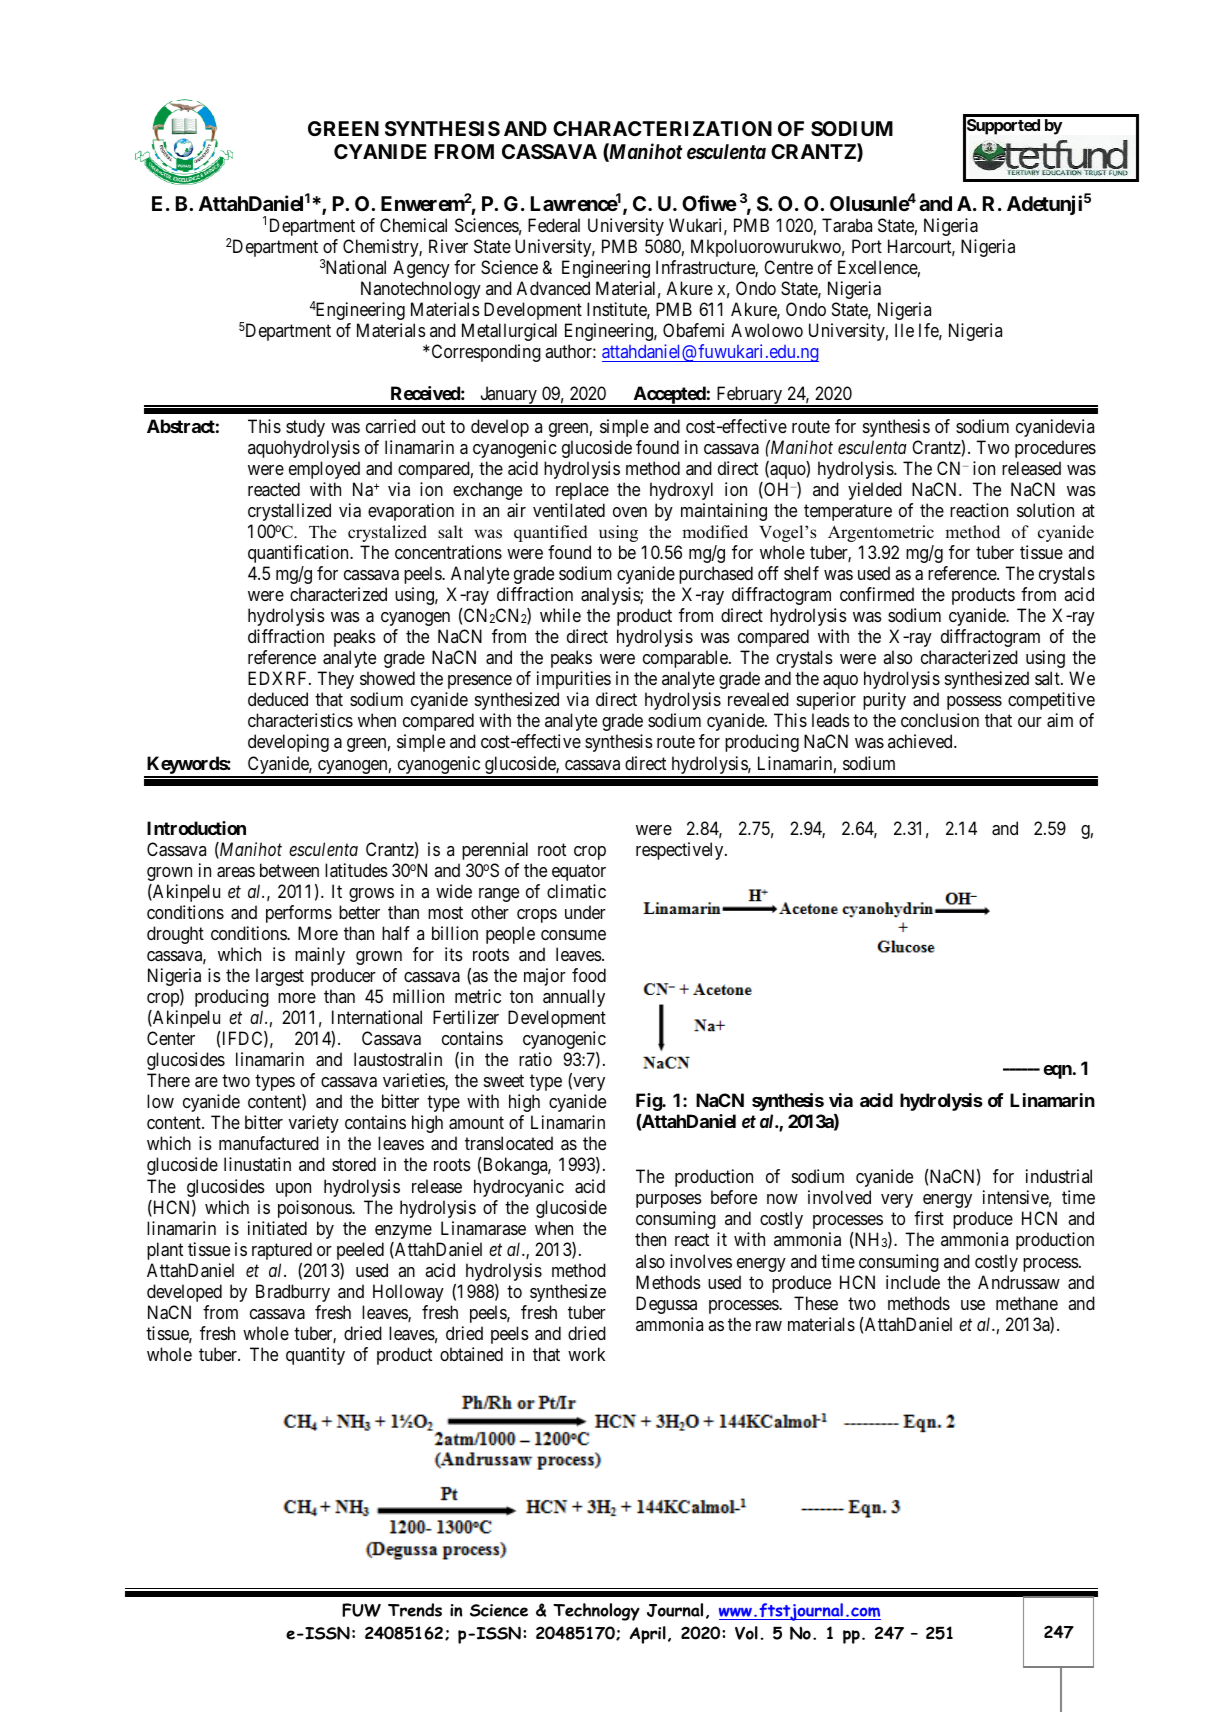  What do you see at coordinates (269, 1143) in the document?
I see `manufactured` at bounding box center [269, 1143].
